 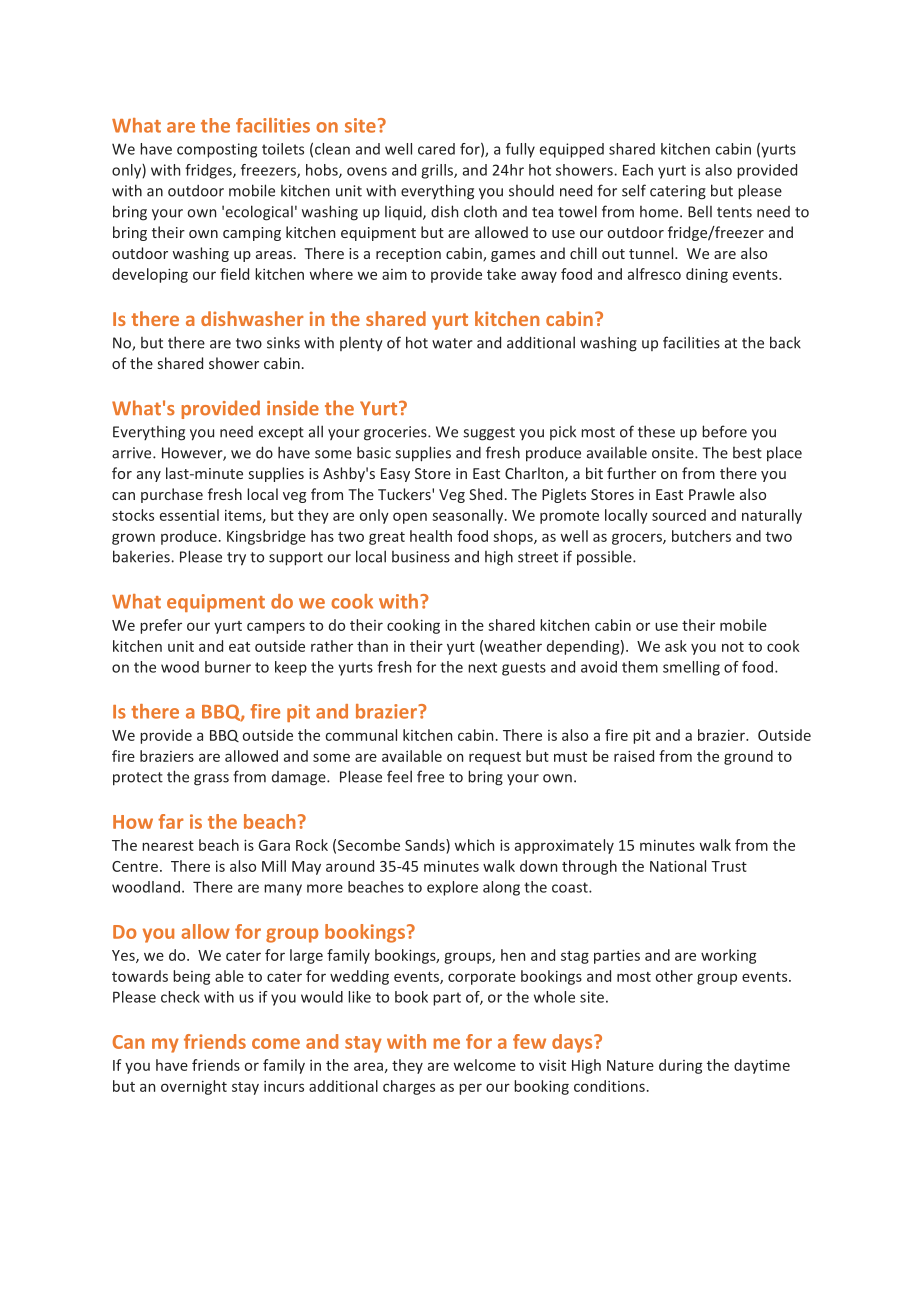 What do you see at coordinates (436, 149) in the screenshot?
I see `cared` at bounding box center [436, 149].
